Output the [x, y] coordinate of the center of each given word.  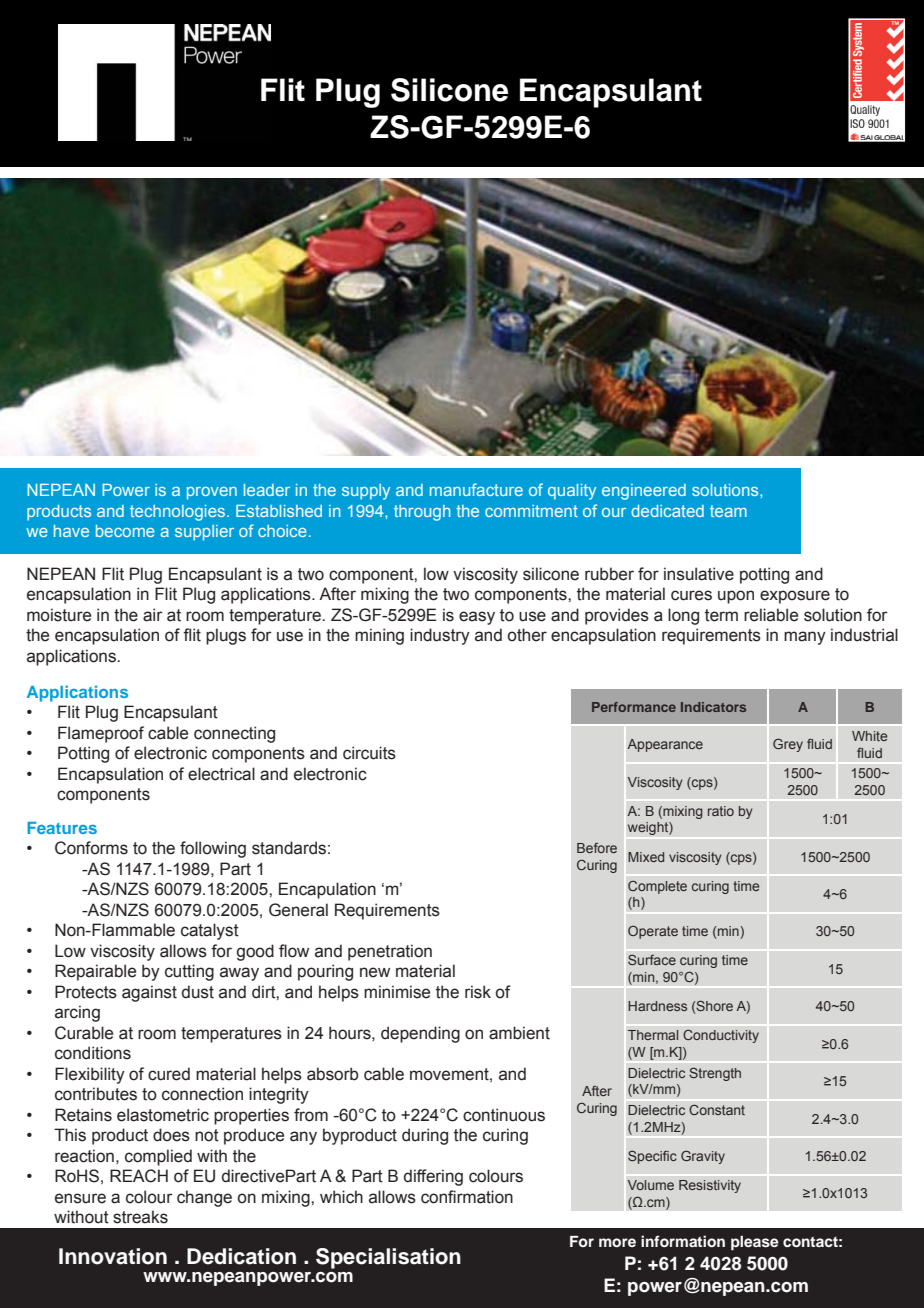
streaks [140, 1217]
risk [478, 992]
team [728, 511]
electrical [221, 774]
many [805, 638]
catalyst [210, 931]
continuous [504, 1115]
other [527, 635]
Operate [653, 932]
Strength [715, 1074]
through [422, 513]
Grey [788, 745]
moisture [59, 615]
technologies [179, 513]
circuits [369, 753]
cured [169, 1074]
